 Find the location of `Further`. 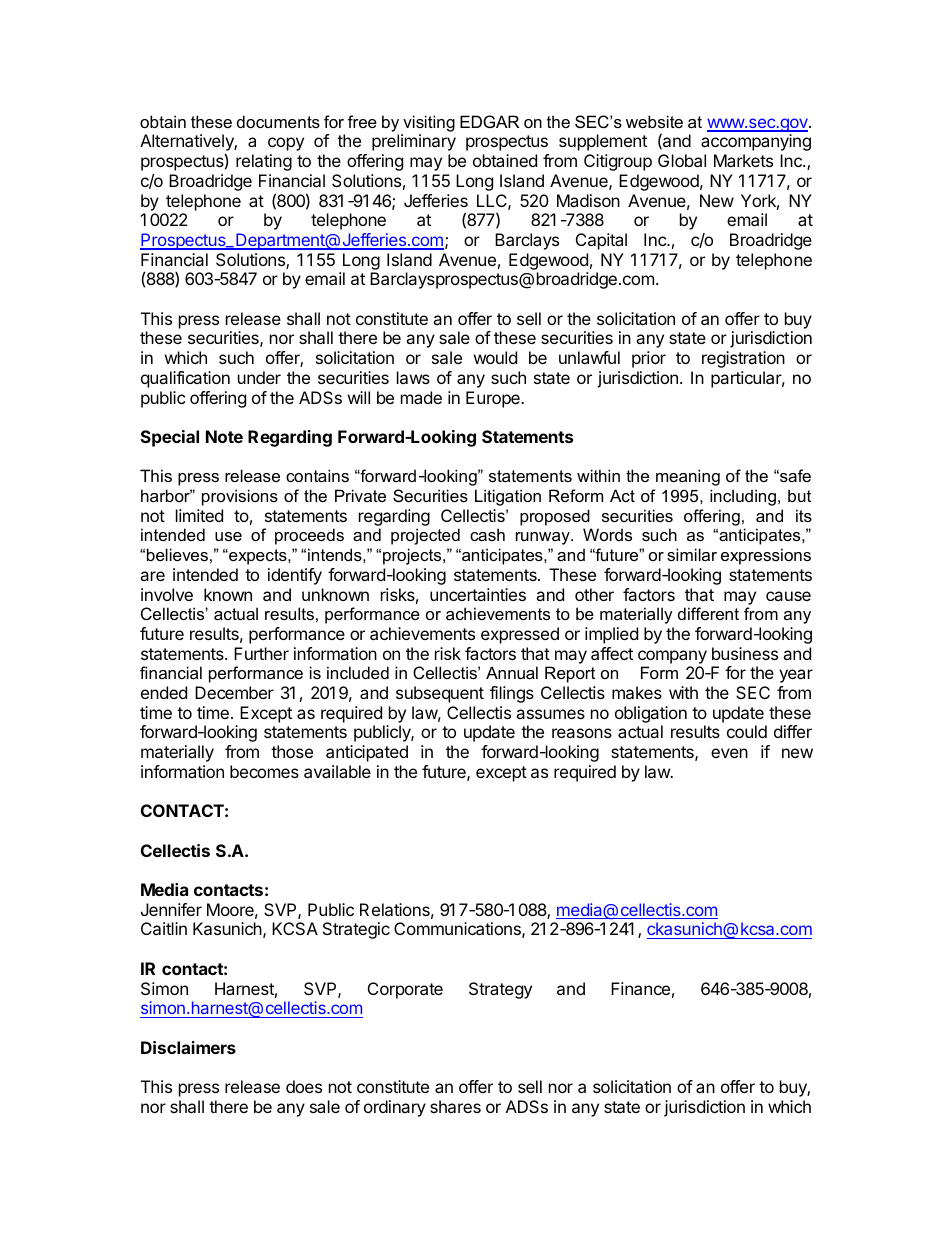

Further is located at coordinates (261, 653).
